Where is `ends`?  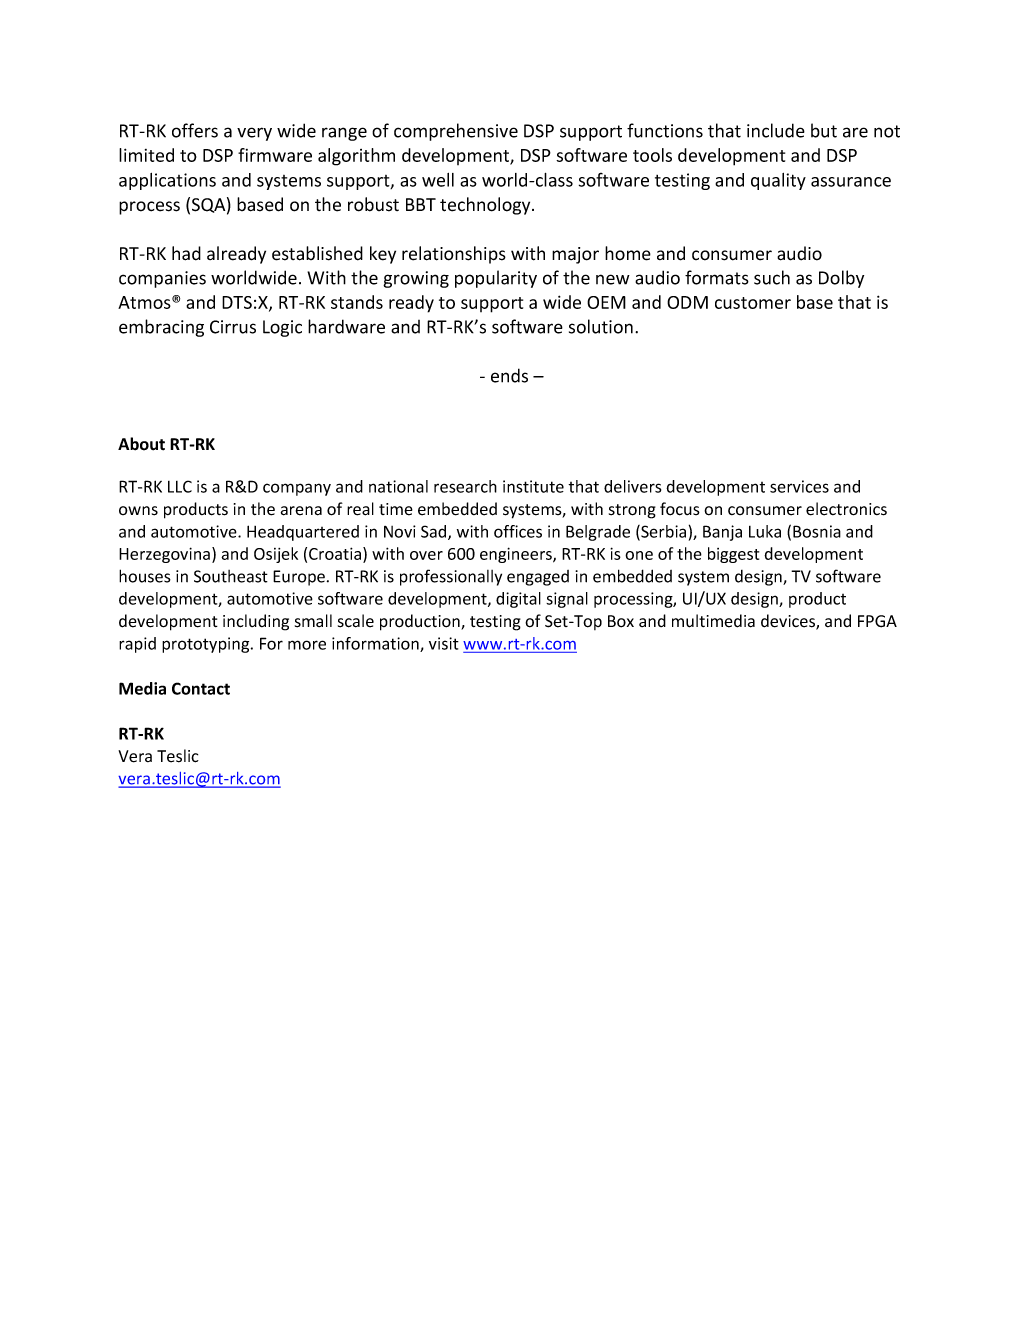 ends is located at coordinates (509, 375).
